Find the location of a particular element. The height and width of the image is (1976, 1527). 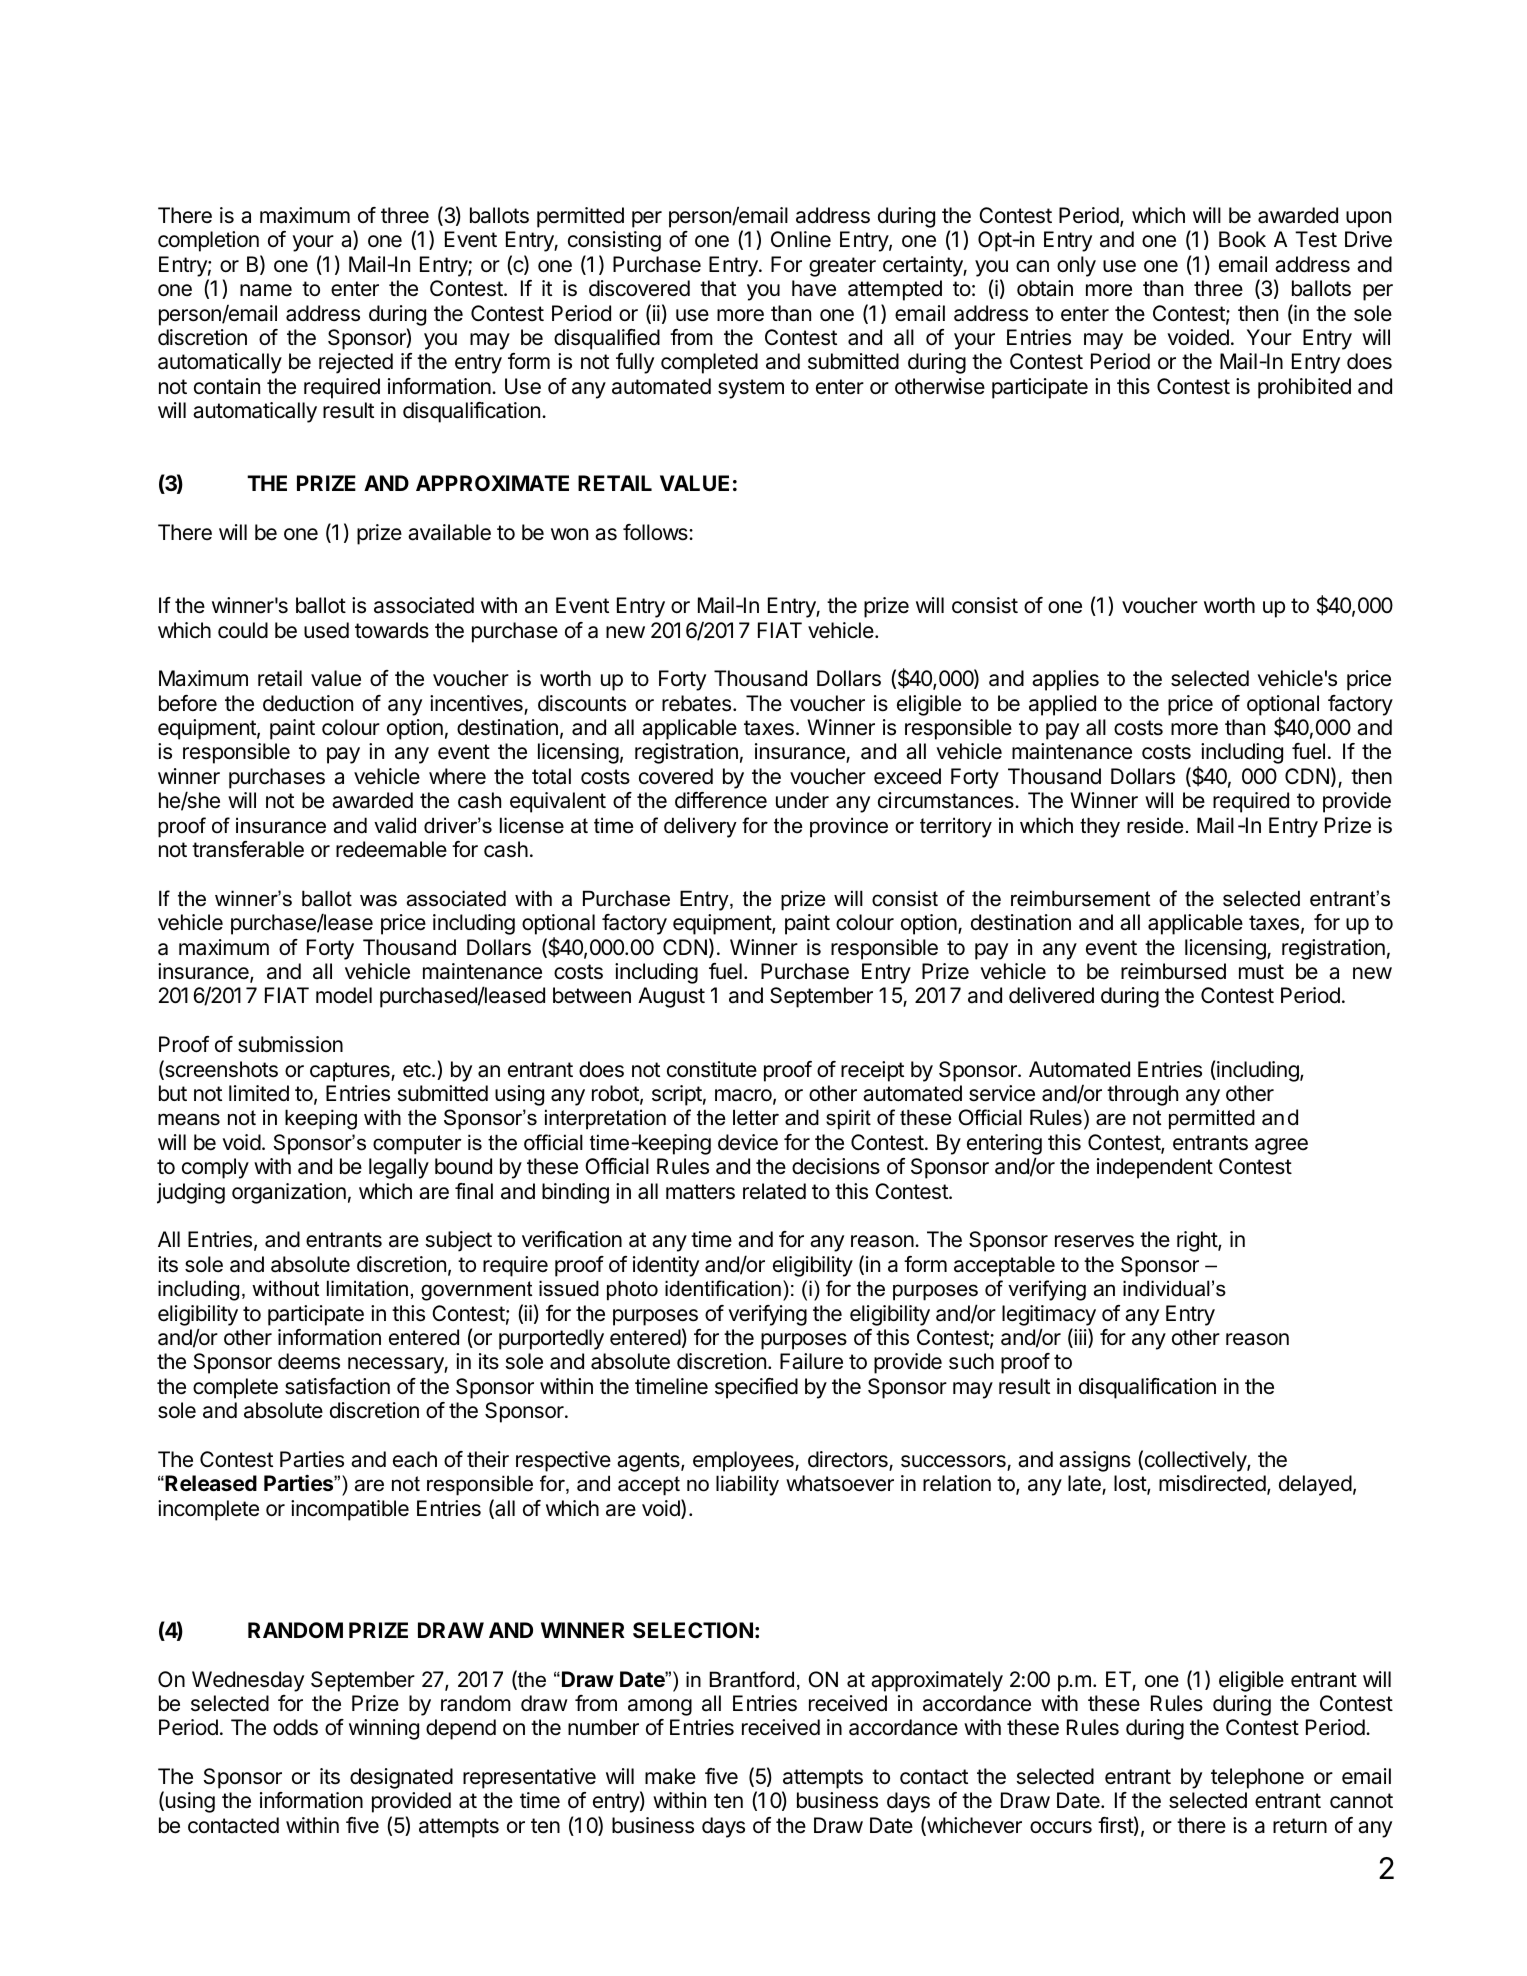

right is located at coordinates (1198, 1241).
